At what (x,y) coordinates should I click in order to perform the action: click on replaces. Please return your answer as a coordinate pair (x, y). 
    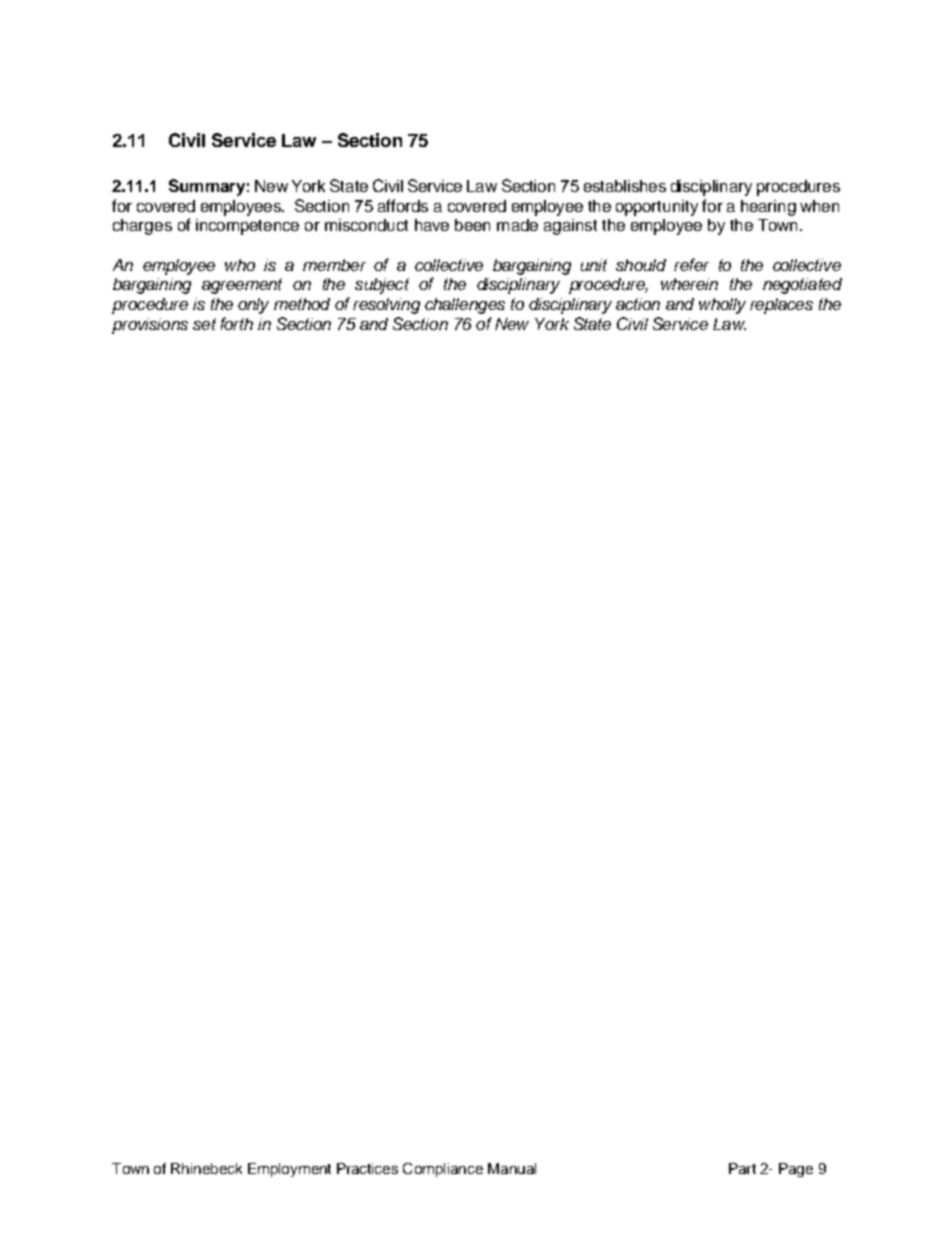
    Looking at the image, I should click on (781, 306).
